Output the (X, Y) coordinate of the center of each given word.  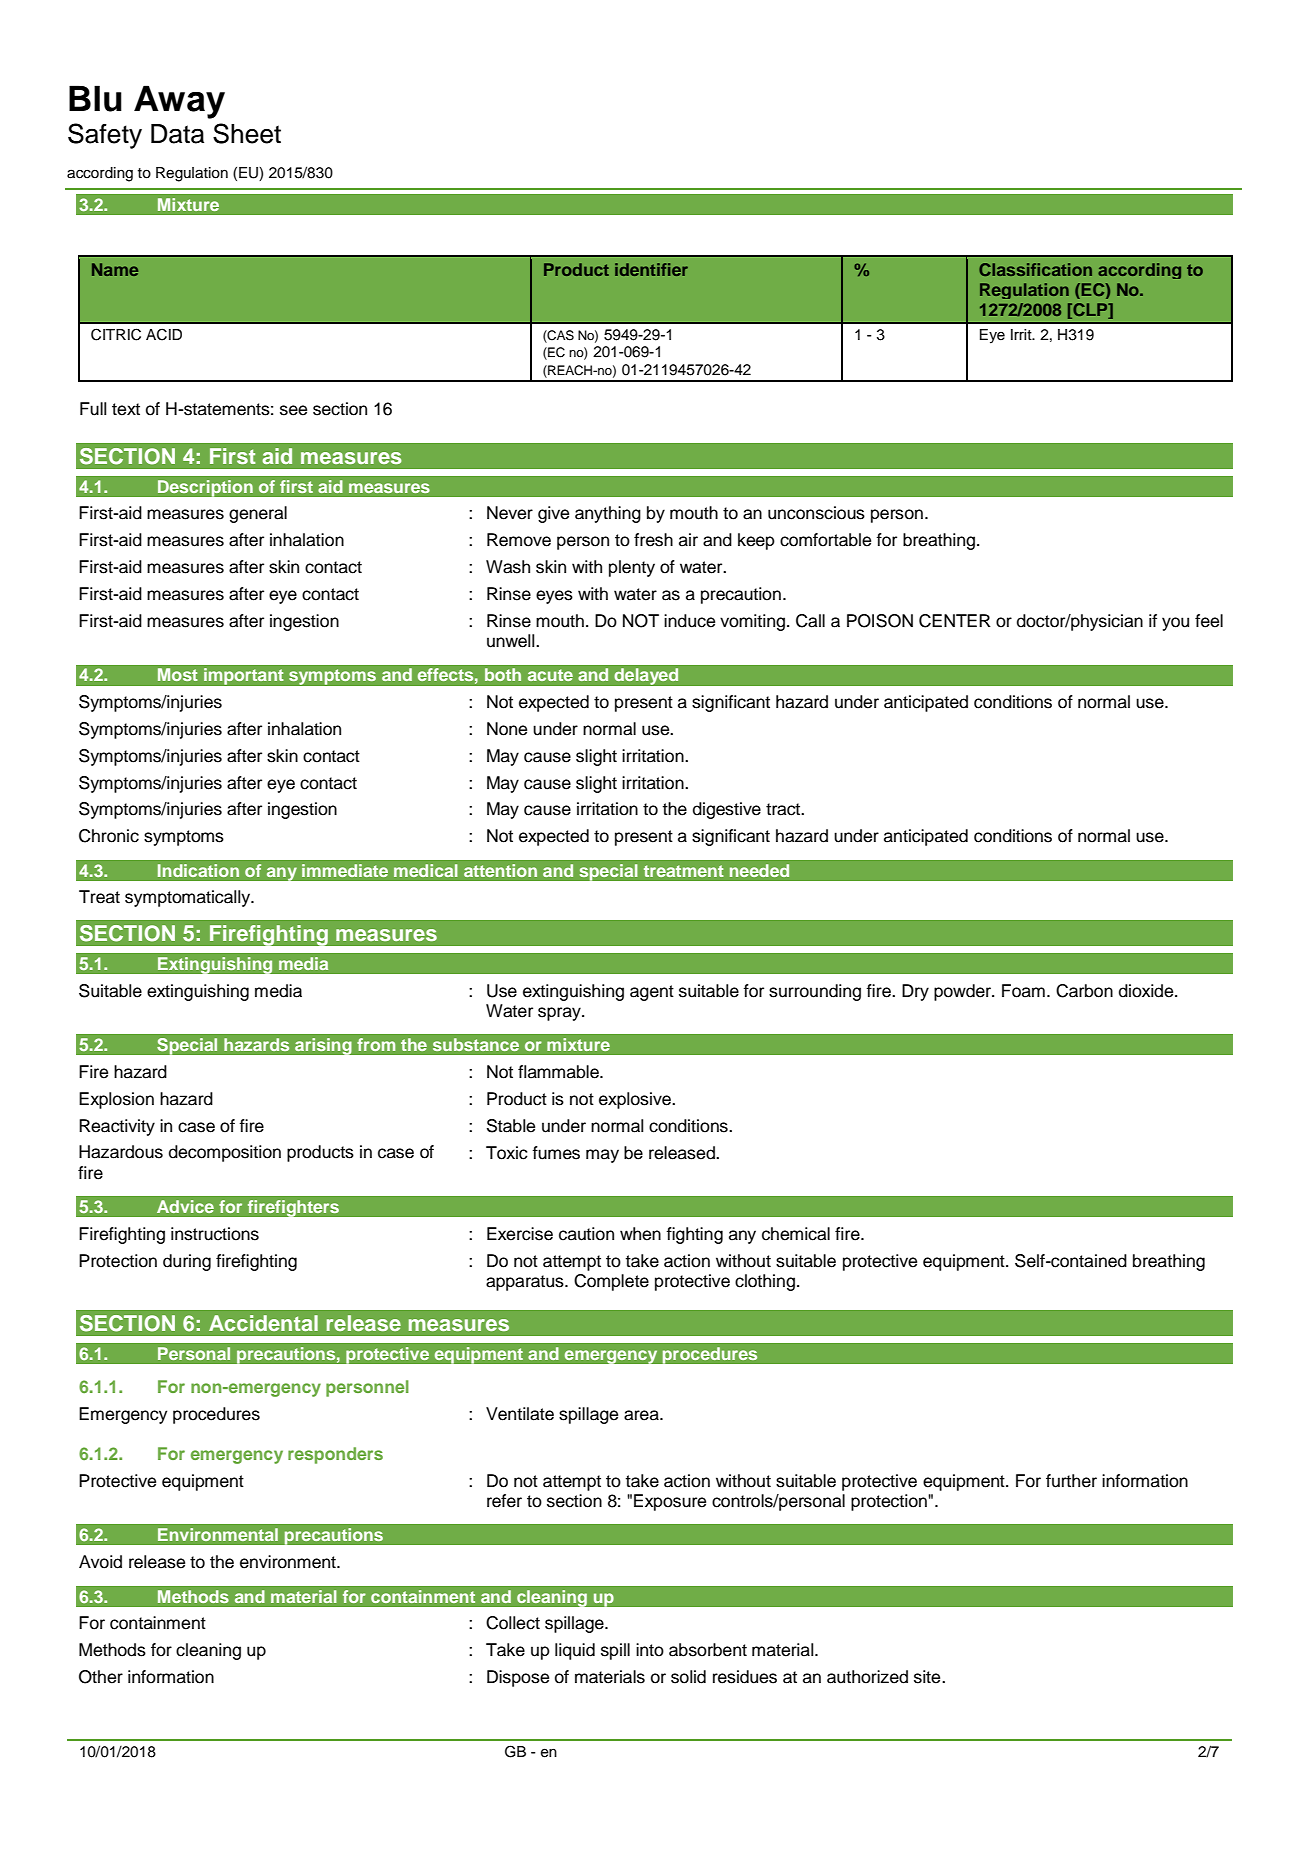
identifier (651, 269)
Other (101, 1677)
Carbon (1084, 991)
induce (689, 621)
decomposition (225, 1153)
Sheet (247, 133)
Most (178, 674)
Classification (1035, 269)
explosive (636, 1100)
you (1175, 624)
